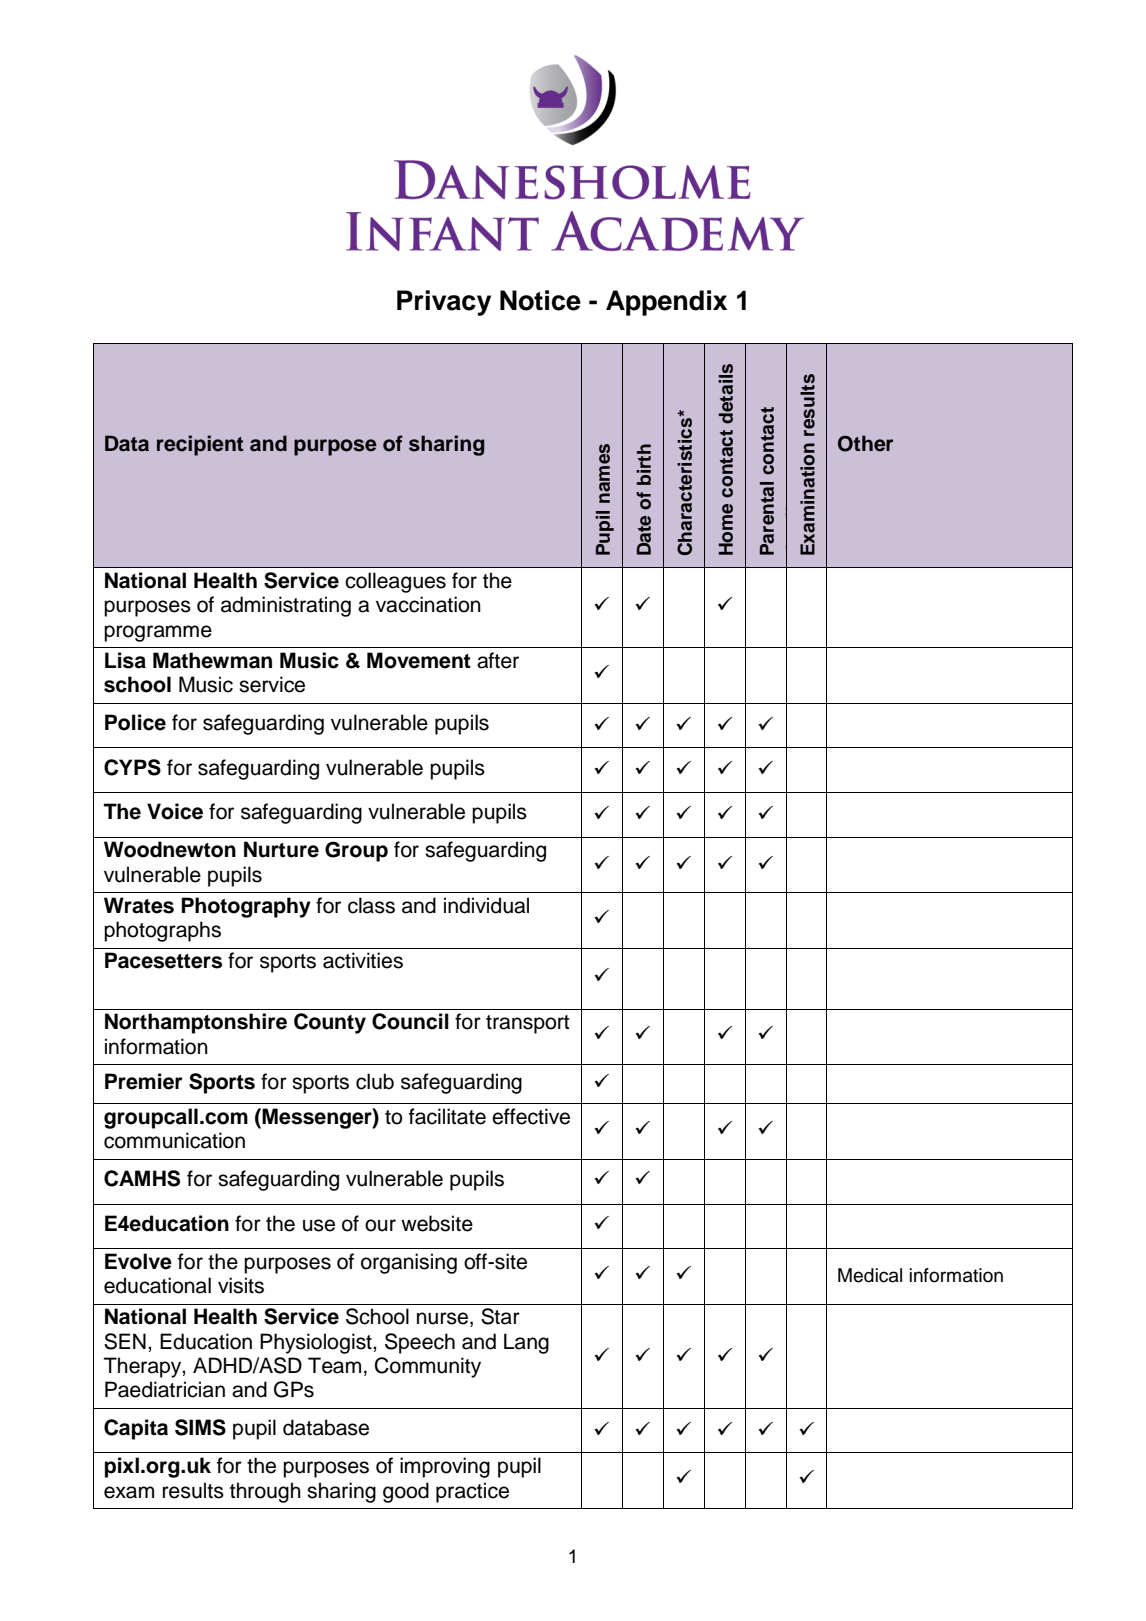 This screenshot has width=1146, height=1621. I want to click on recipient, so click(200, 445).
